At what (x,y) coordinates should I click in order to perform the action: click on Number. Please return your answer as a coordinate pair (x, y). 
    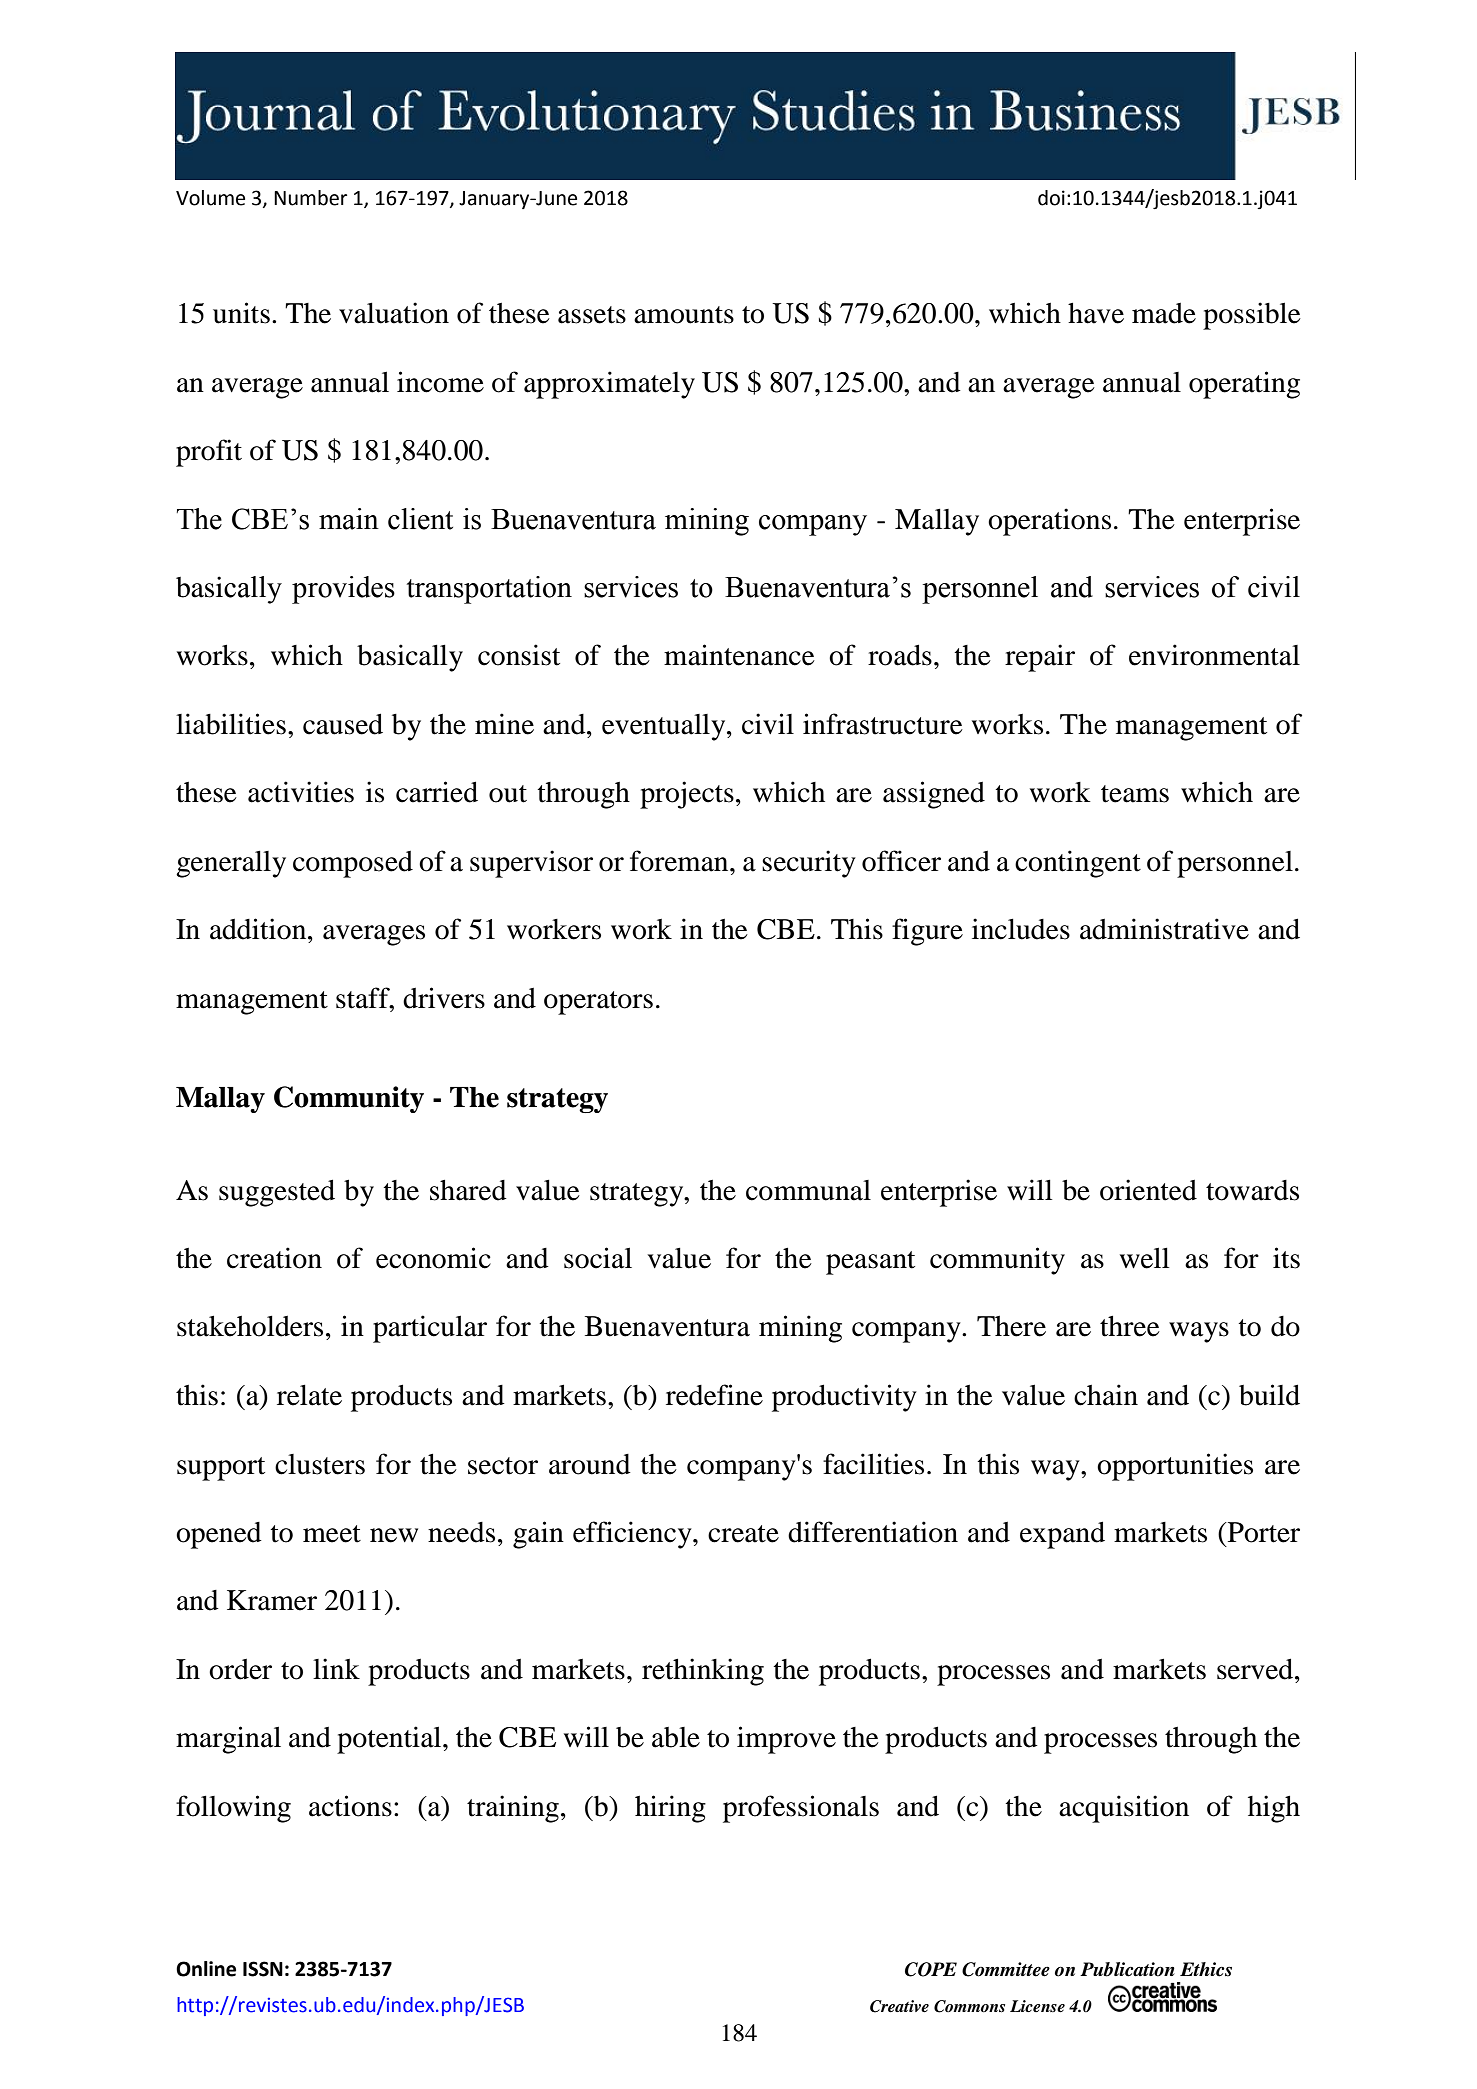
    Looking at the image, I should click on (310, 198).
